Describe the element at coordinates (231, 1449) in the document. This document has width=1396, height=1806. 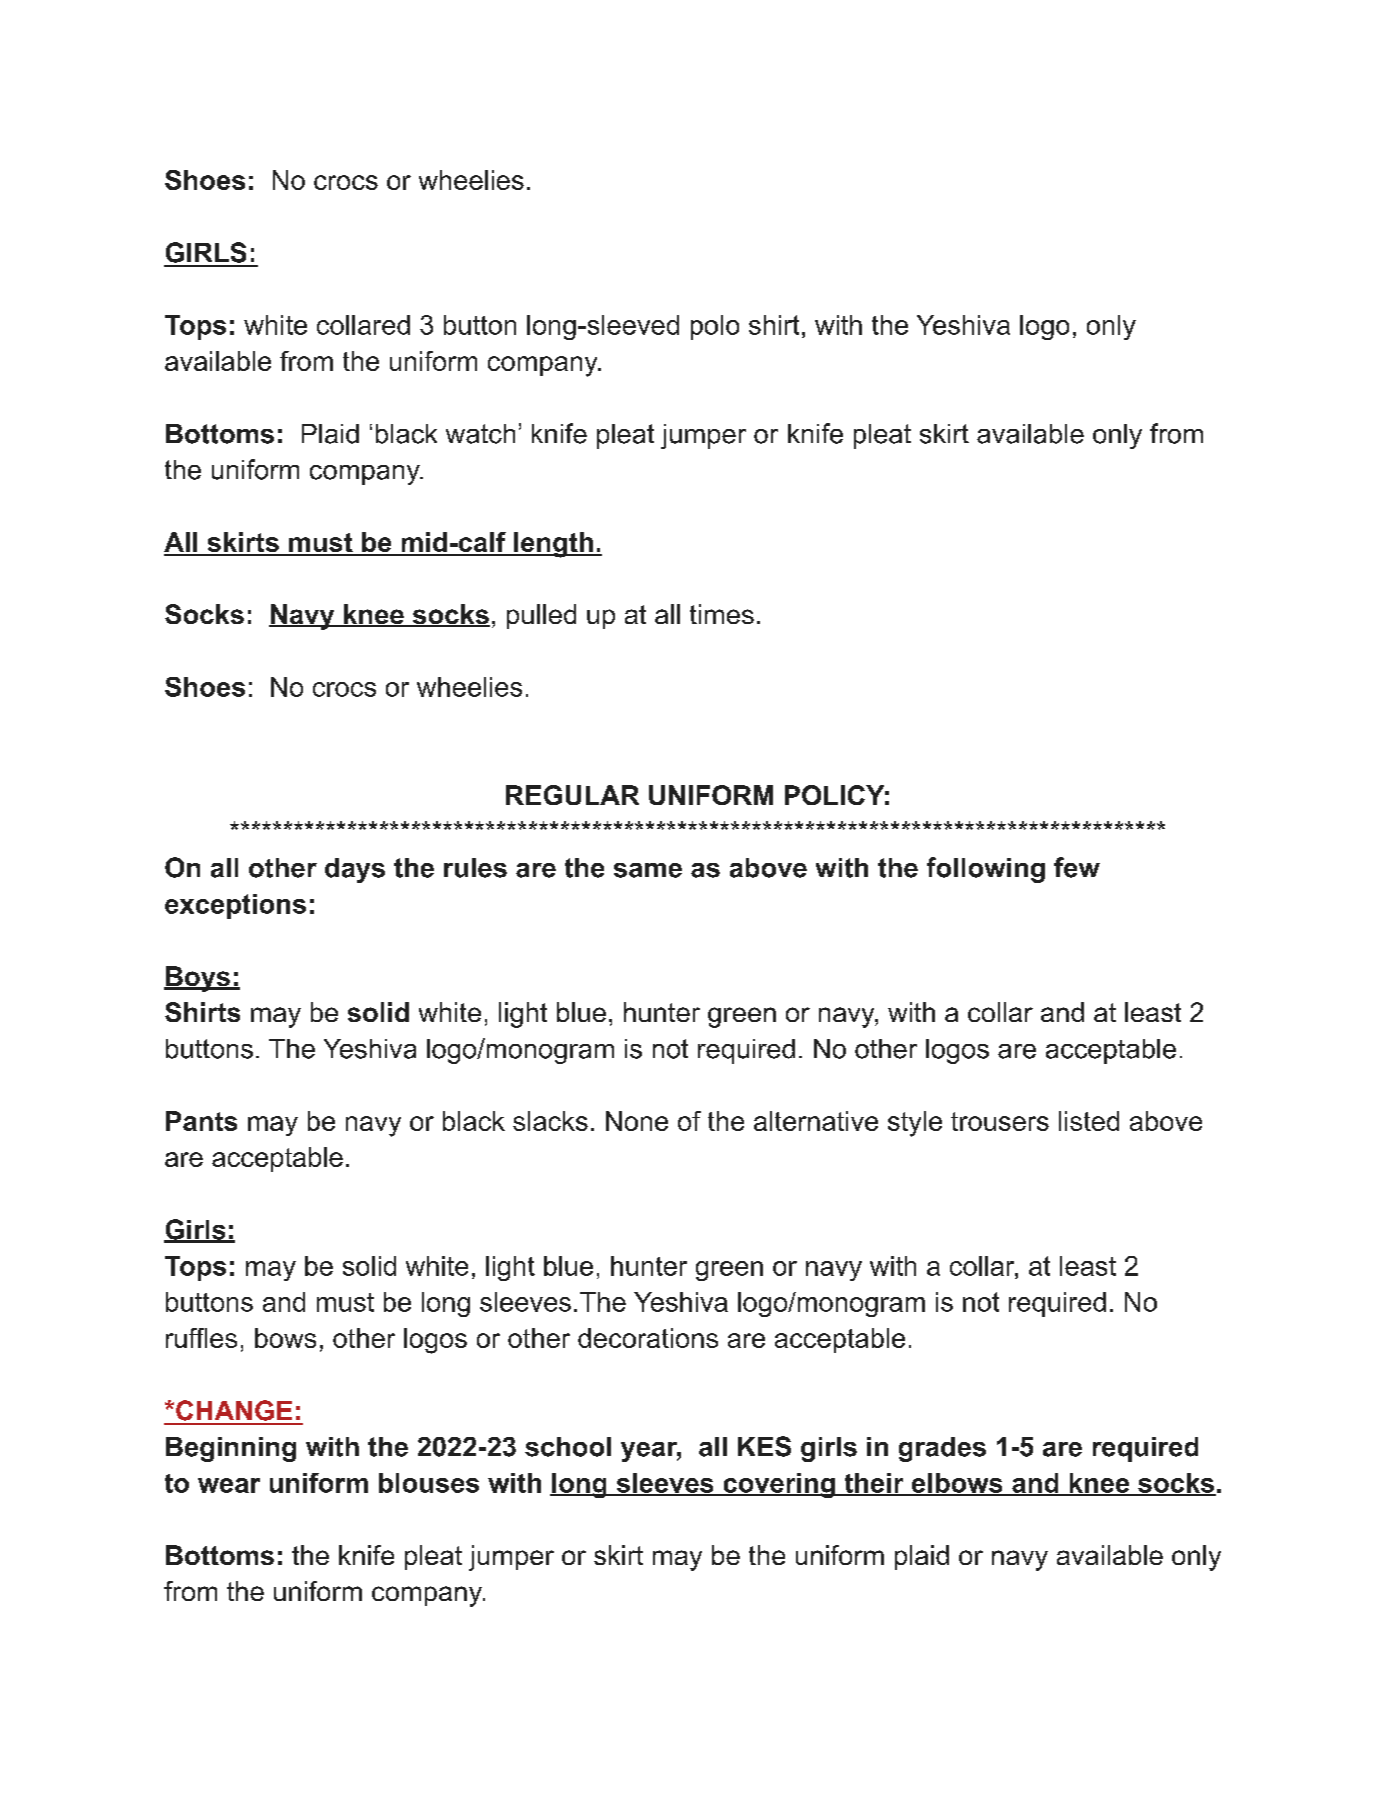
I see `Beginning` at that location.
